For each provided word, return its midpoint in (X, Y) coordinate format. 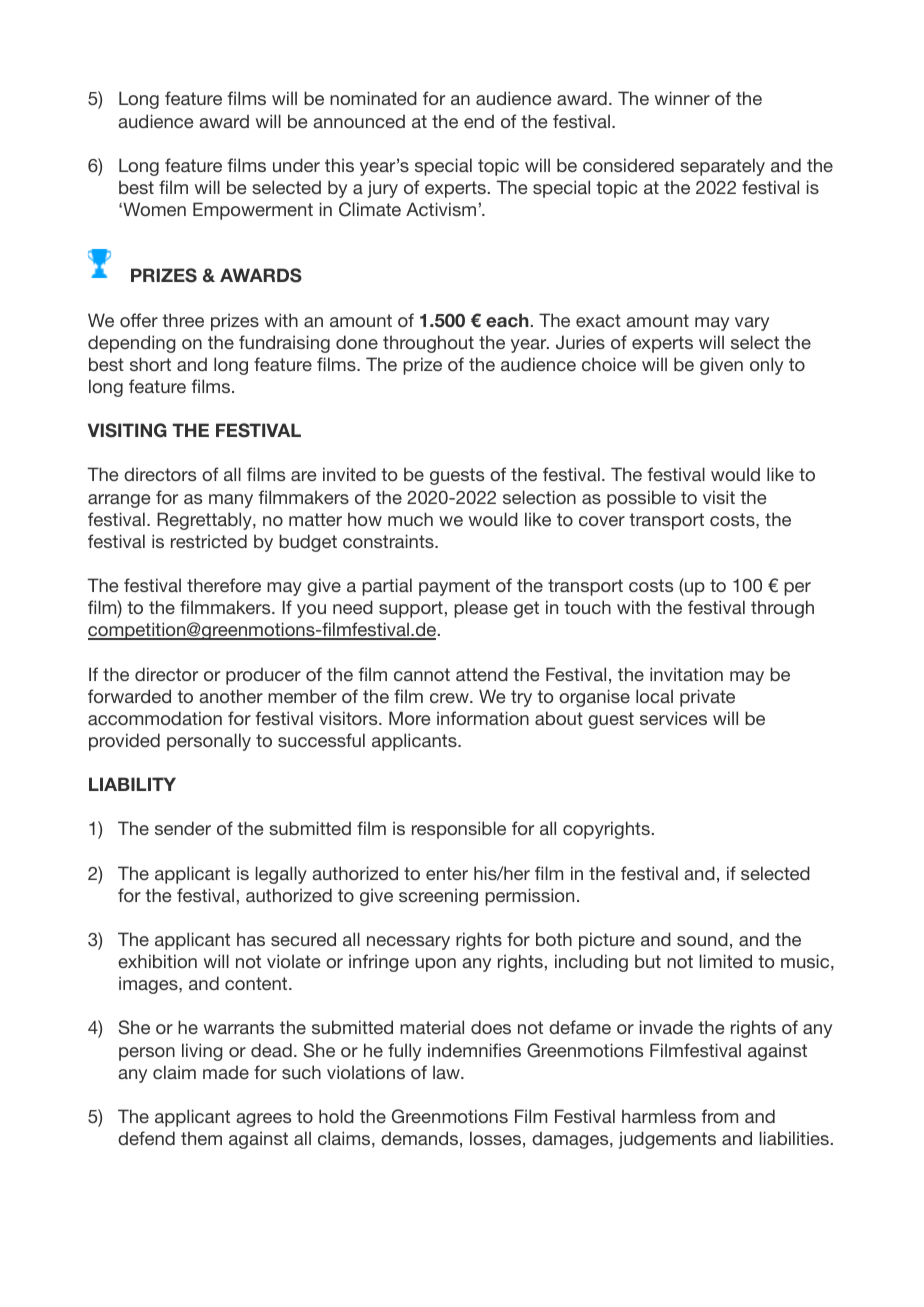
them (201, 1138)
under (296, 165)
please (481, 609)
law (447, 1072)
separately (722, 167)
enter (447, 873)
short (150, 364)
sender (183, 828)
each (507, 320)
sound (702, 939)
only (766, 366)
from (720, 1116)
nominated (373, 98)
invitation (686, 674)
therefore (224, 585)
